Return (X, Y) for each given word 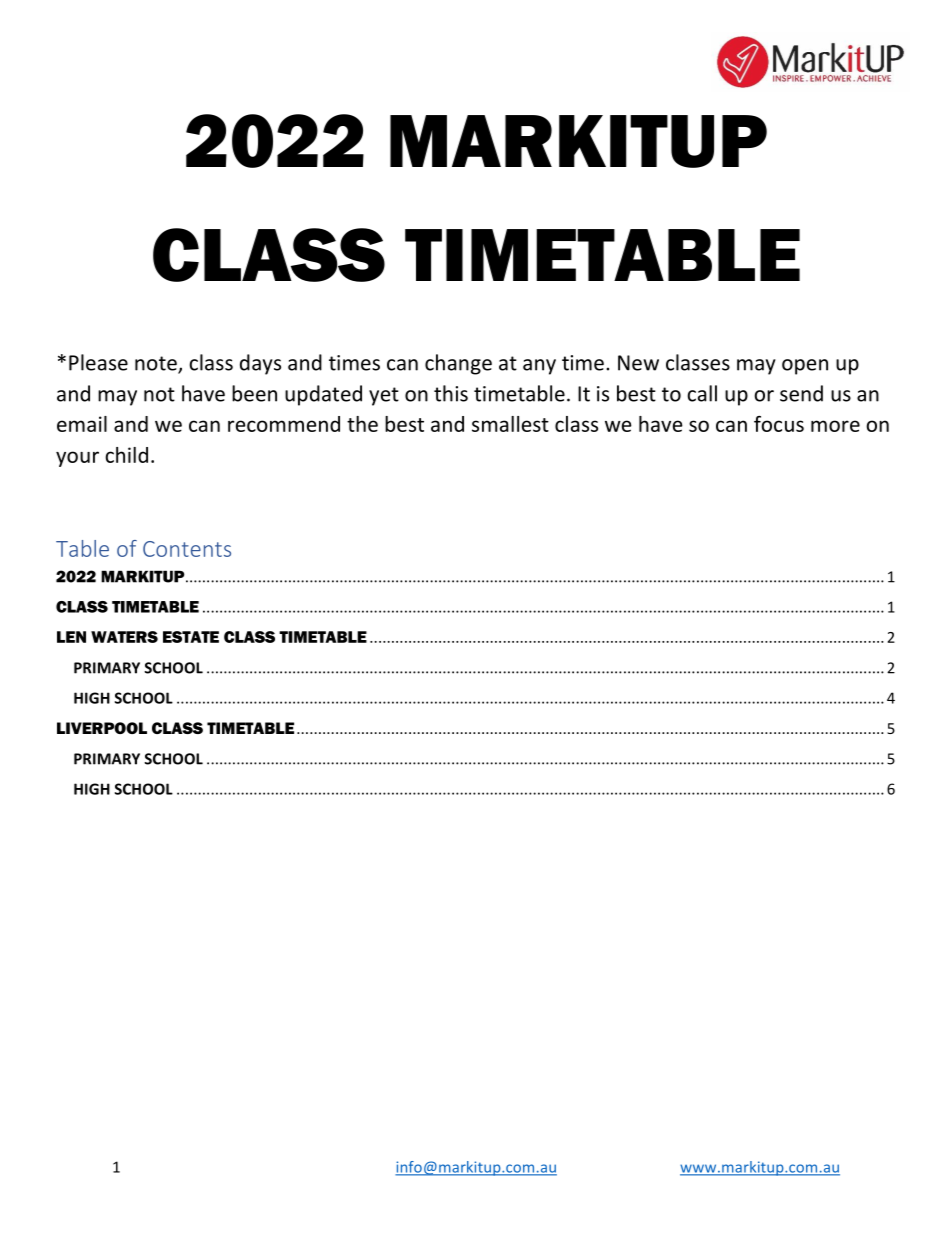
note (157, 364)
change (458, 364)
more (835, 426)
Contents (187, 549)
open (805, 367)
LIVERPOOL (102, 728)
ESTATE (191, 637)
